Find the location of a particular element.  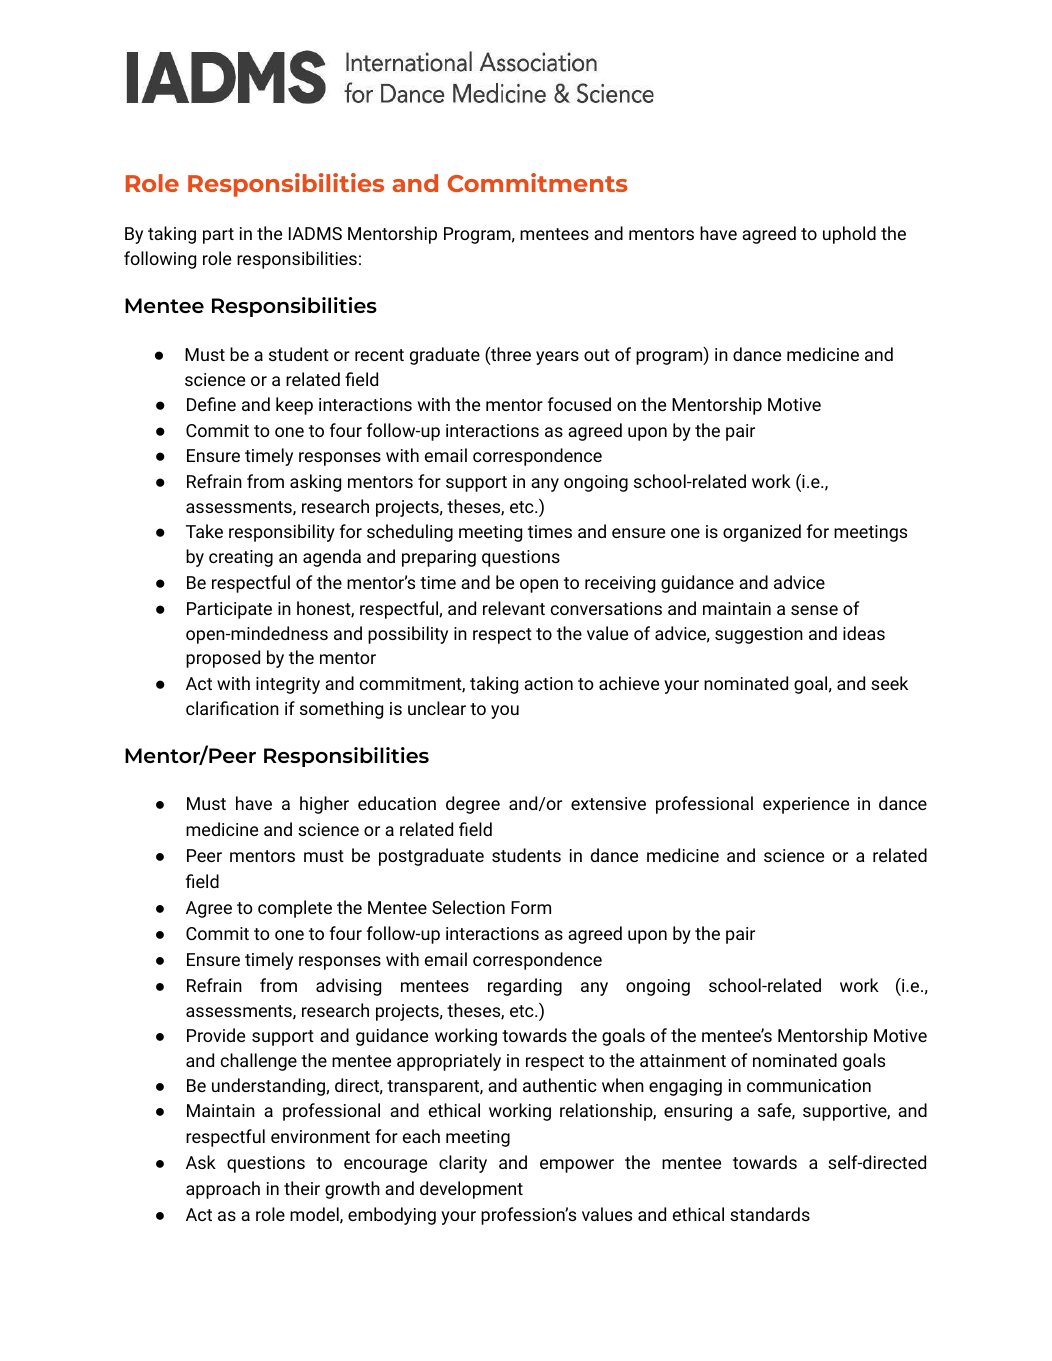

organized is located at coordinates (762, 533).
